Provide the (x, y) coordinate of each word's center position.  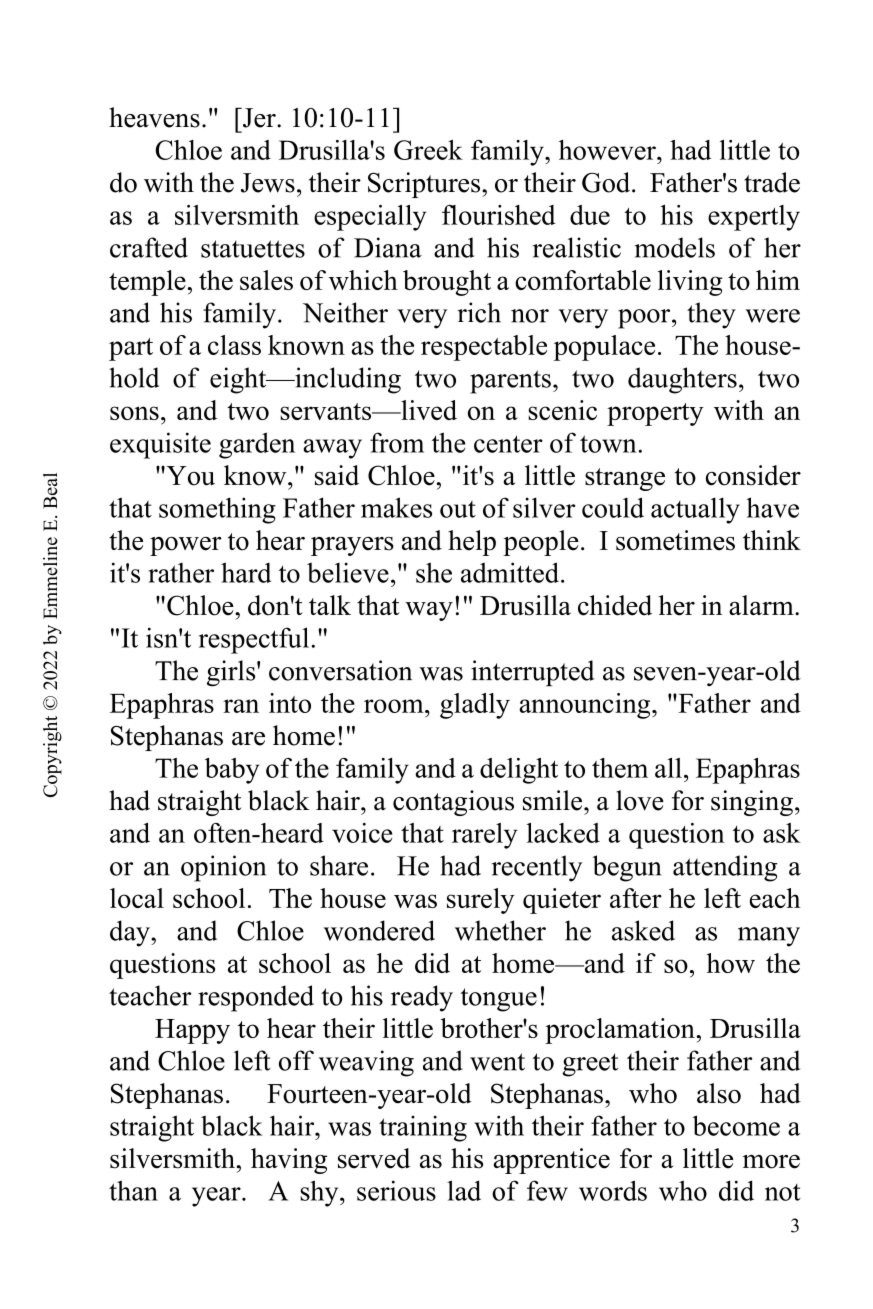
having (289, 1161)
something (217, 510)
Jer (259, 118)
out (458, 509)
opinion (223, 868)
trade (772, 182)
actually (695, 510)
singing (752, 803)
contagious (453, 803)
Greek (428, 150)
